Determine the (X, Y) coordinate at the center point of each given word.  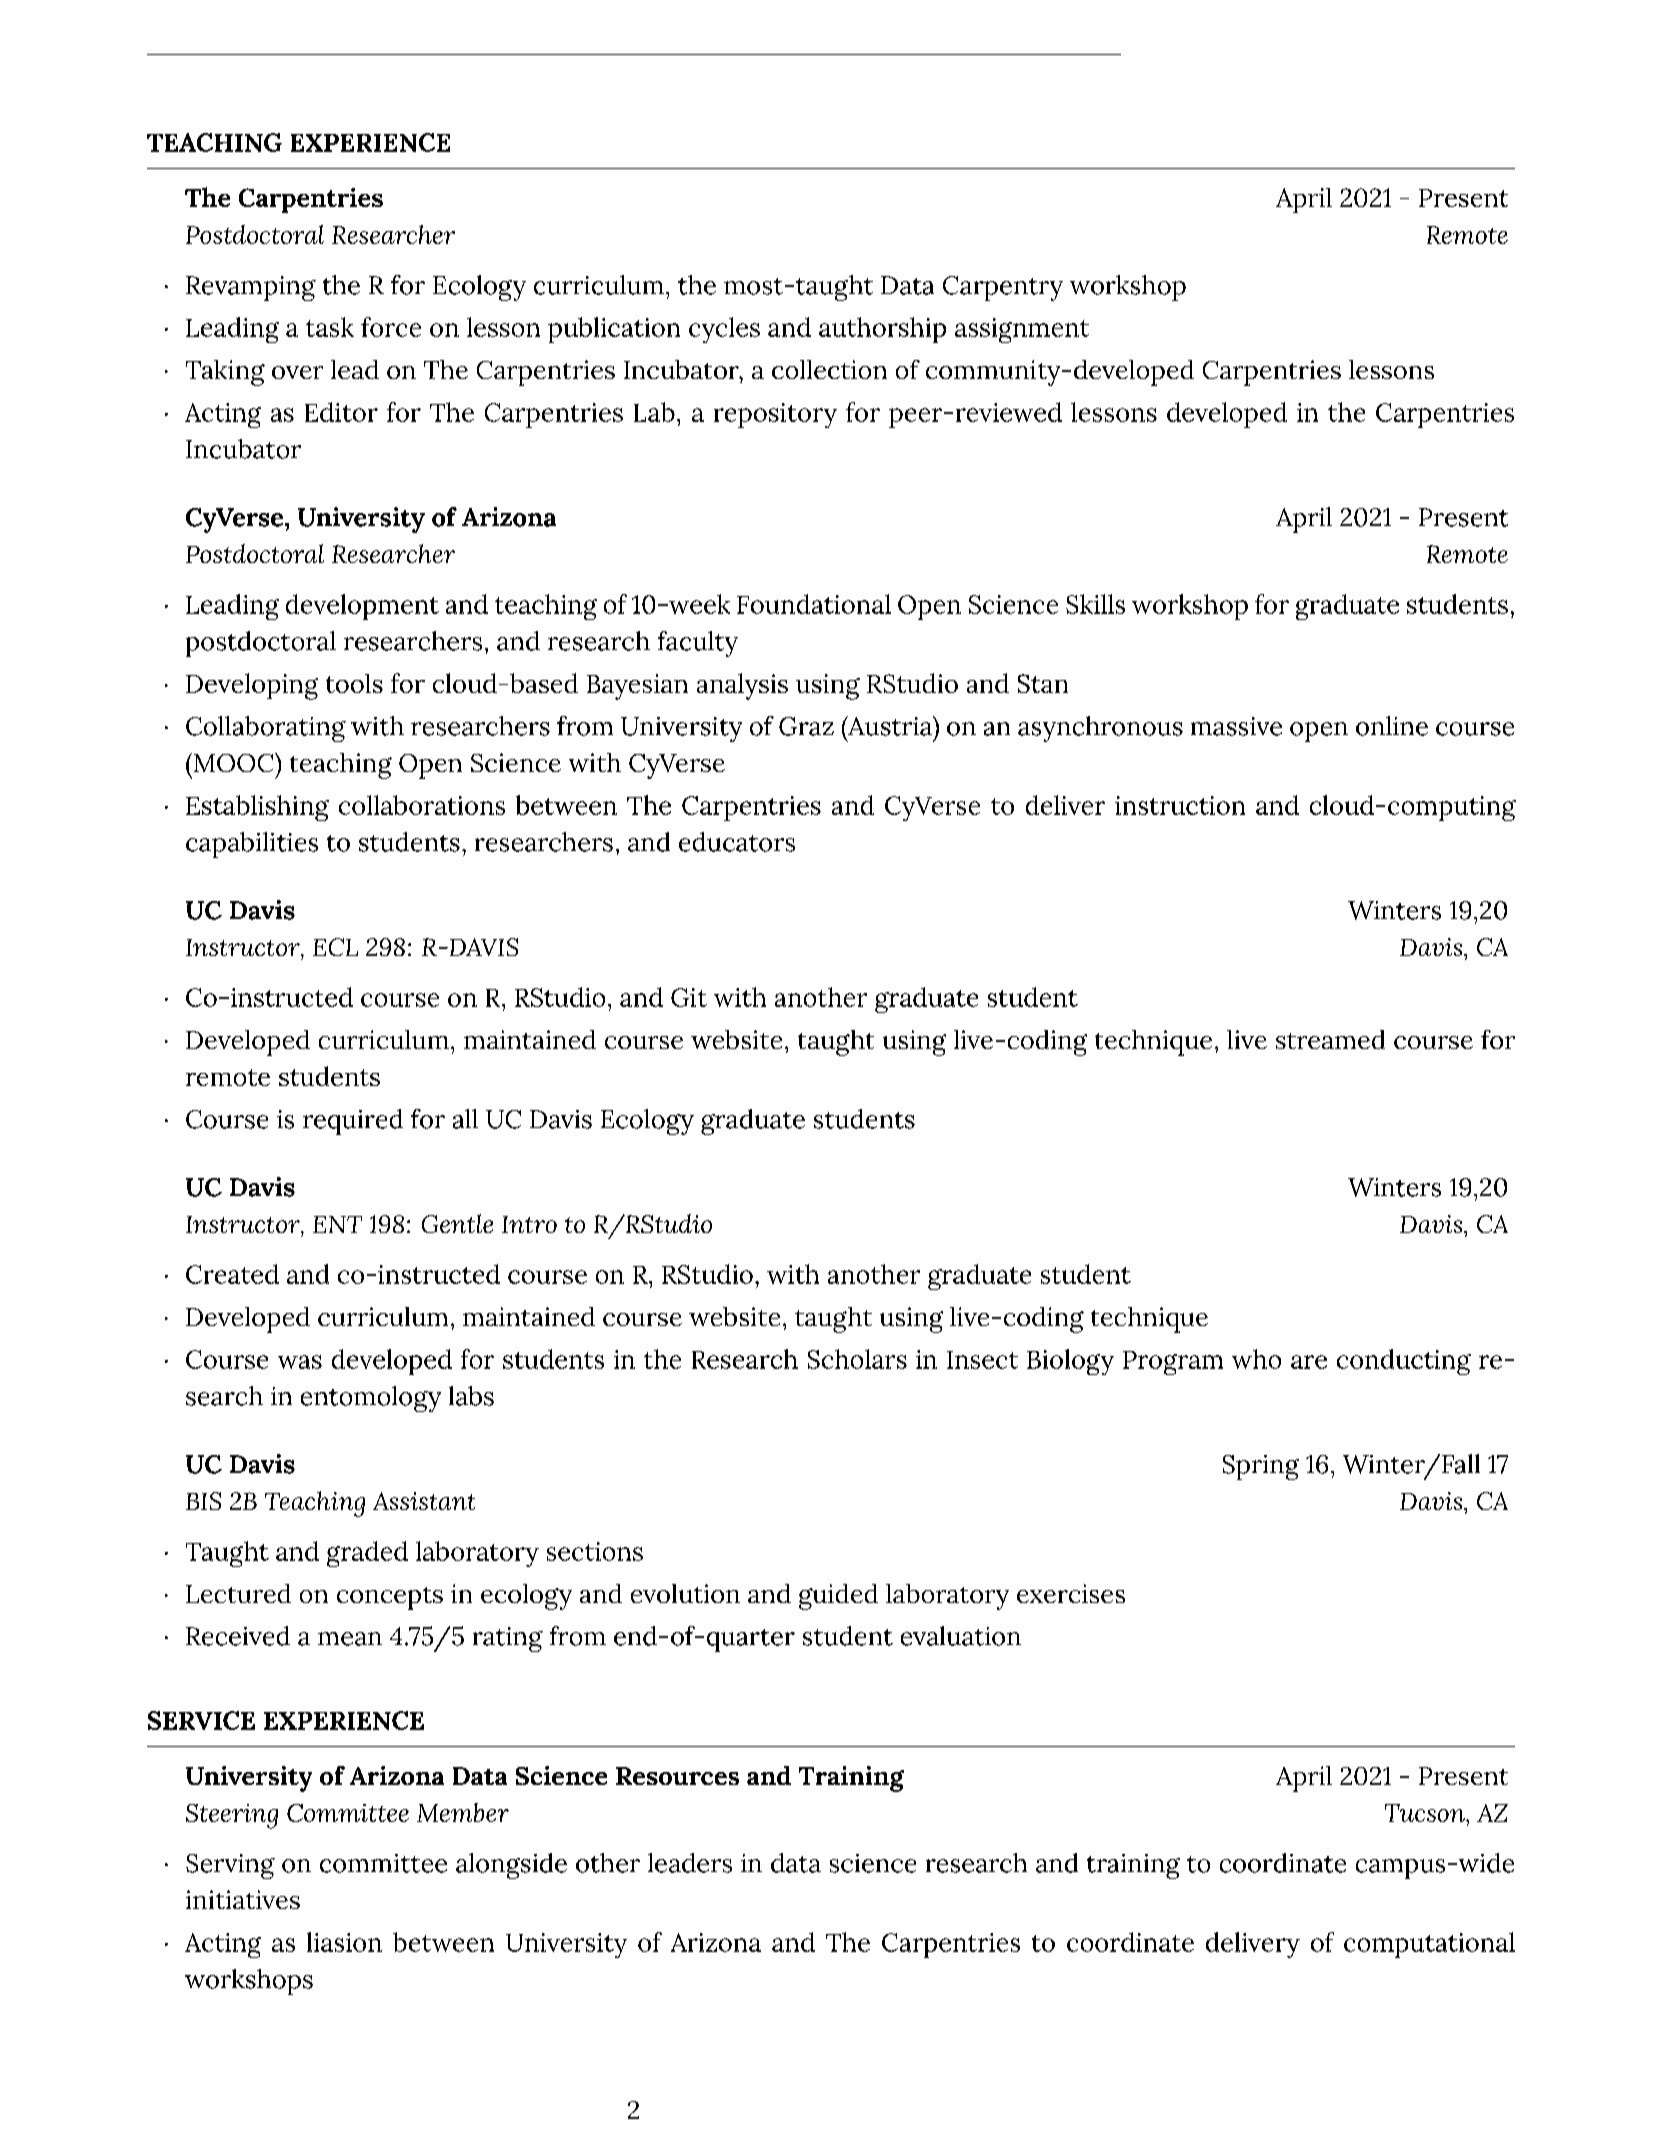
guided (838, 1597)
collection (829, 369)
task (330, 327)
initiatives (243, 1899)
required (353, 1122)
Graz (806, 726)
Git (689, 997)
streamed (1330, 1039)
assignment (1022, 330)
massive (1236, 726)
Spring (1261, 1467)
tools (354, 683)
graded (367, 1554)
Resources (677, 1776)
